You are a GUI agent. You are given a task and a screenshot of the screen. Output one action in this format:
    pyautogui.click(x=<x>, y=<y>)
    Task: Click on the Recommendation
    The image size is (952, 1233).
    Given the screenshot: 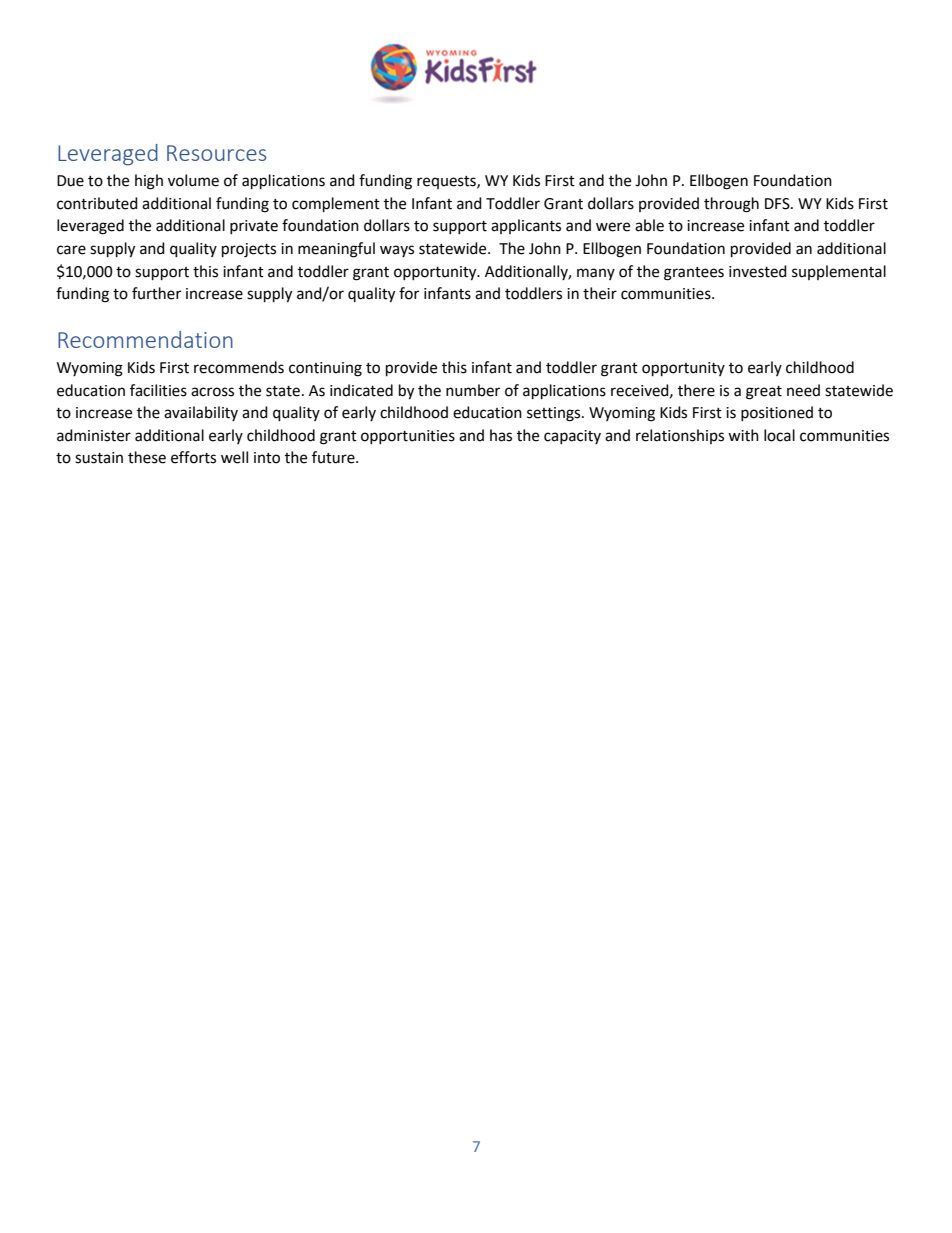 What is the action you would take?
    pyautogui.click(x=145, y=339)
